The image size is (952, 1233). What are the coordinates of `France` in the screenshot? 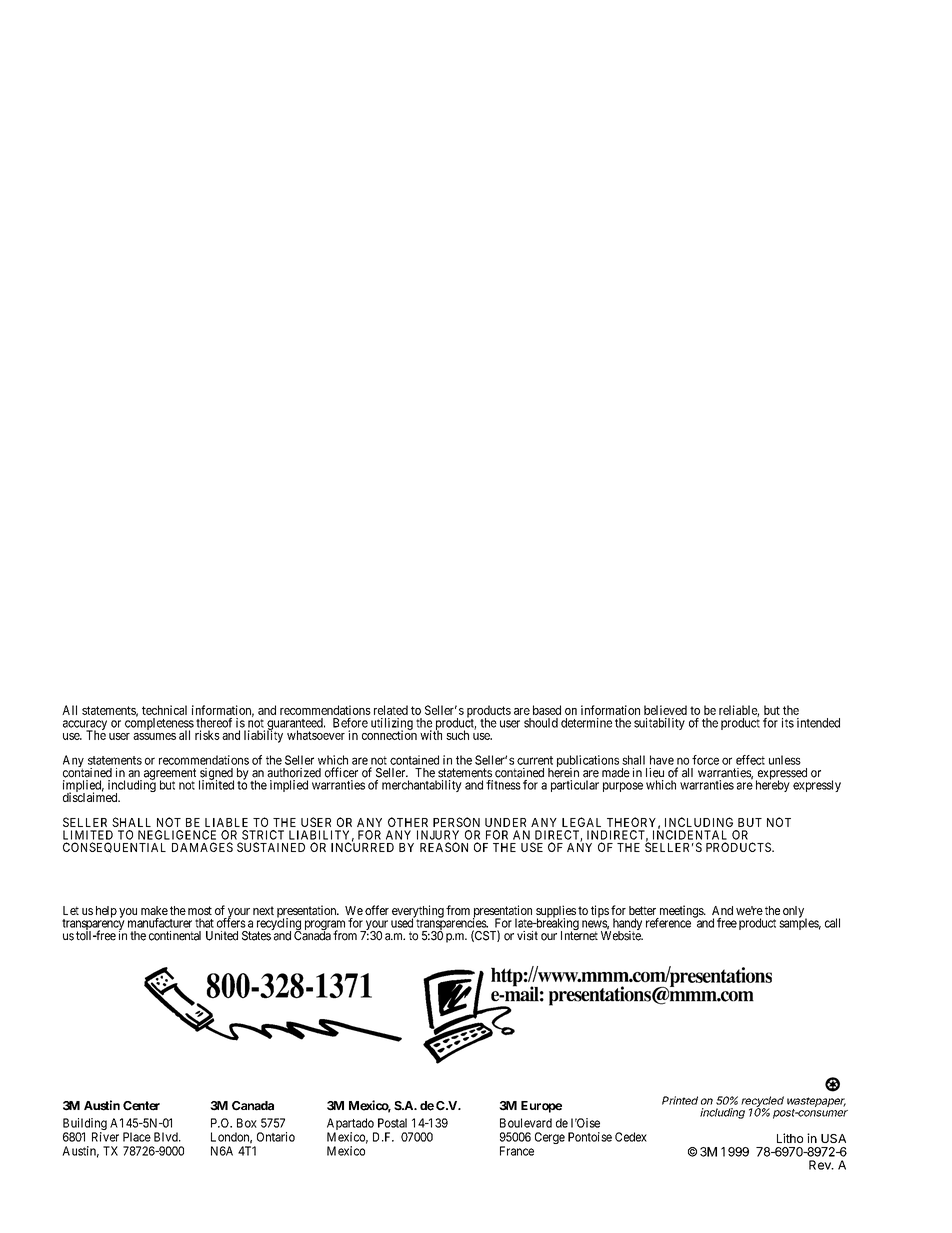 It's located at (517, 1151).
